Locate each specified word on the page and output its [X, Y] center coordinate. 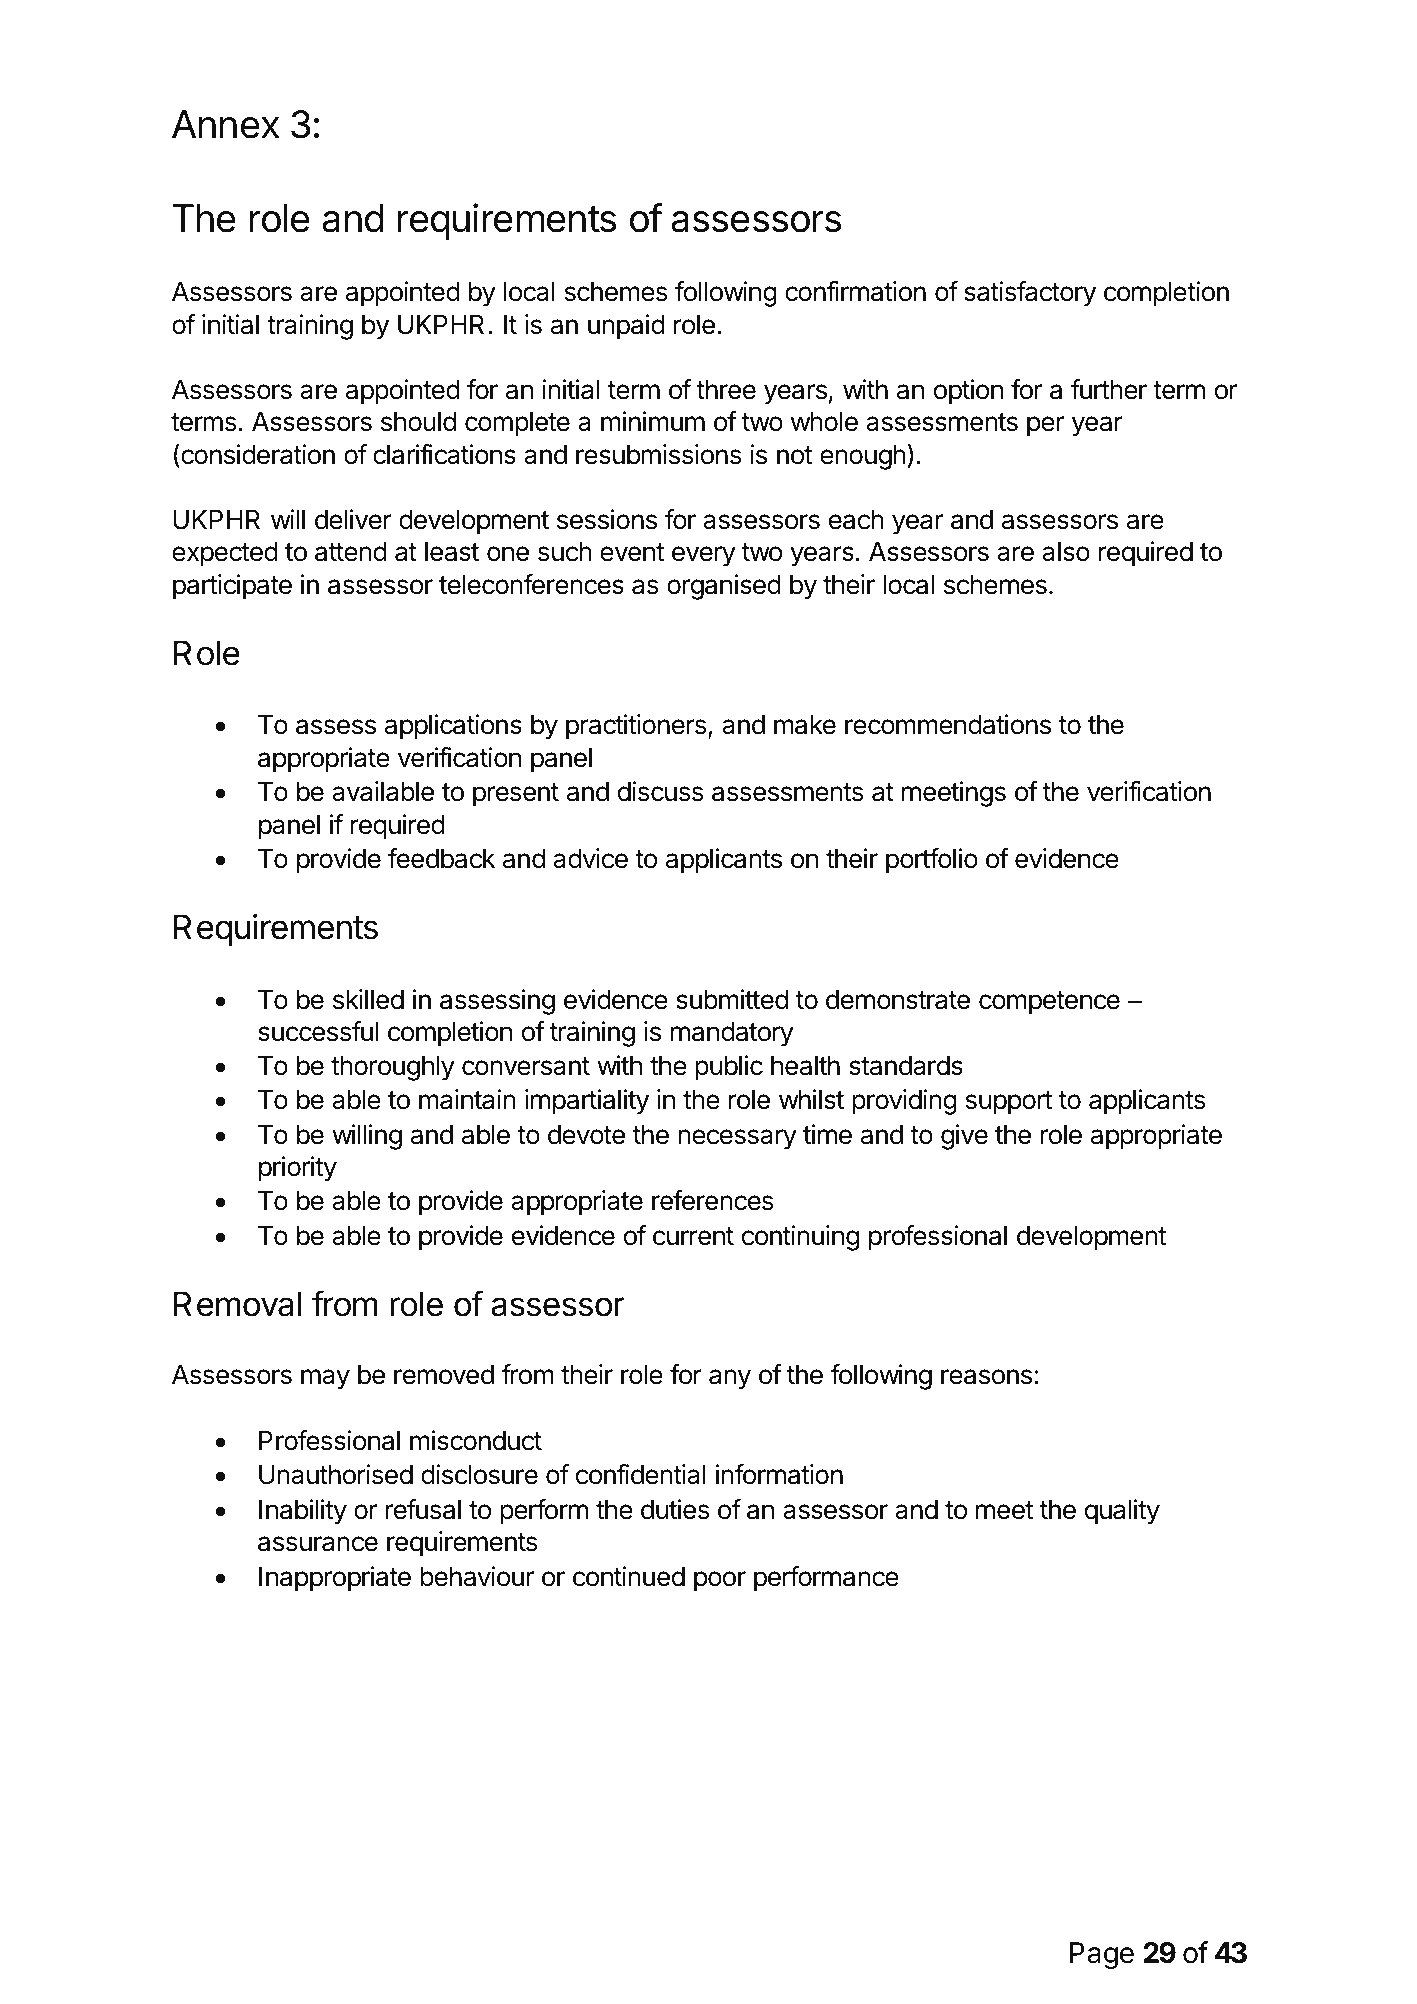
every [704, 556]
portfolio [932, 861]
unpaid [626, 327]
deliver [353, 519]
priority [298, 1169]
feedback [442, 858]
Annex [226, 124]
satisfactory [1030, 294]
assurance [318, 1544]
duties [675, 1509]
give [964, 1137]
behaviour [477, 1576]
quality [1122, 1512]
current [693, 1236]
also [1066, 552]
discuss [661, 791]
